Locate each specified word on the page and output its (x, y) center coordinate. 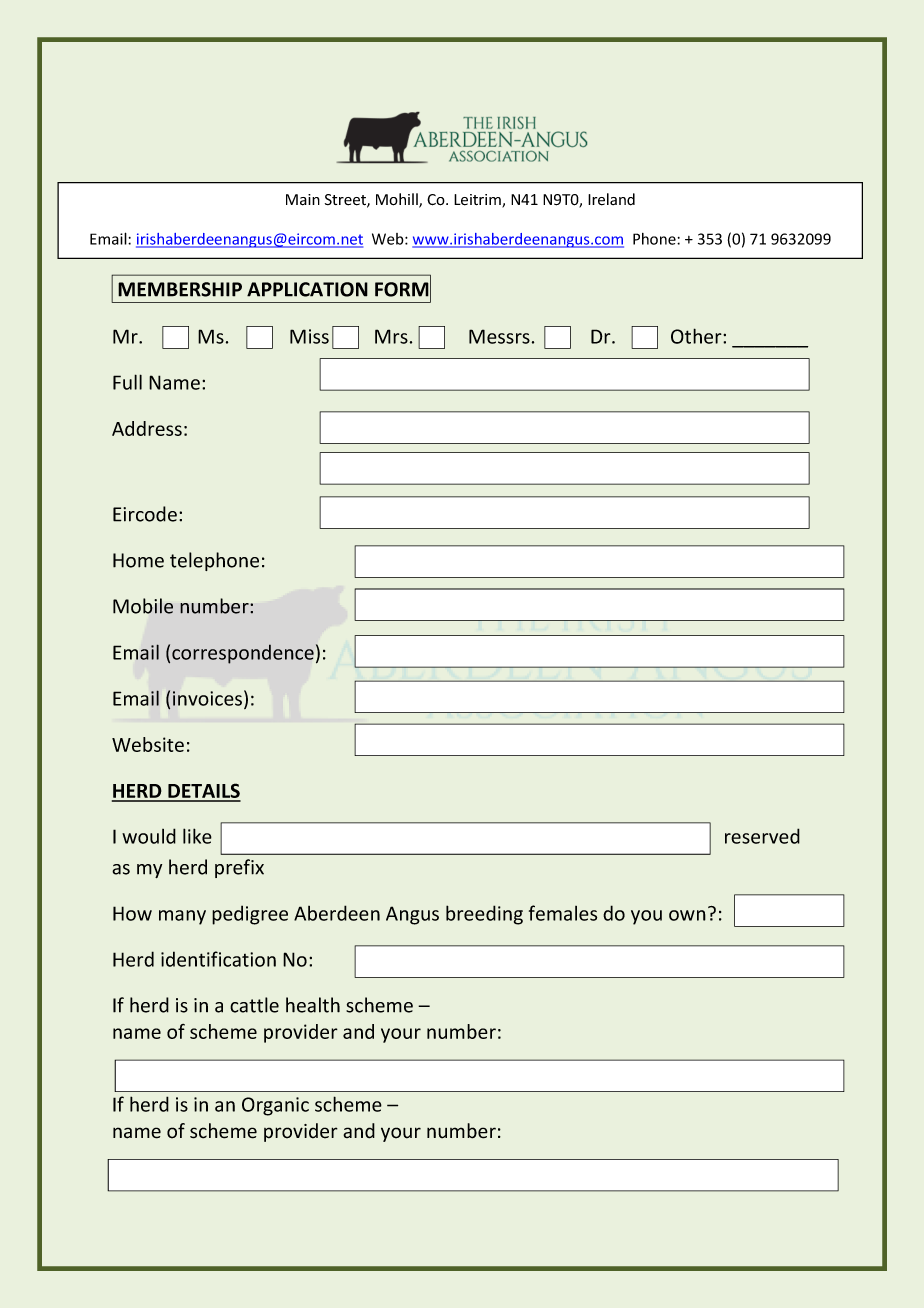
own (687, 915)
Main (303, 200)
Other (697, 336)
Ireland (611, 199)
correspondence (243, 654)
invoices (207, 698)
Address (147, 428)
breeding (484, 915)
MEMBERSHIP (180, 289)
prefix (239, 868)
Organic (275, 1106)
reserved (762, 836)
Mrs (391, 336)
